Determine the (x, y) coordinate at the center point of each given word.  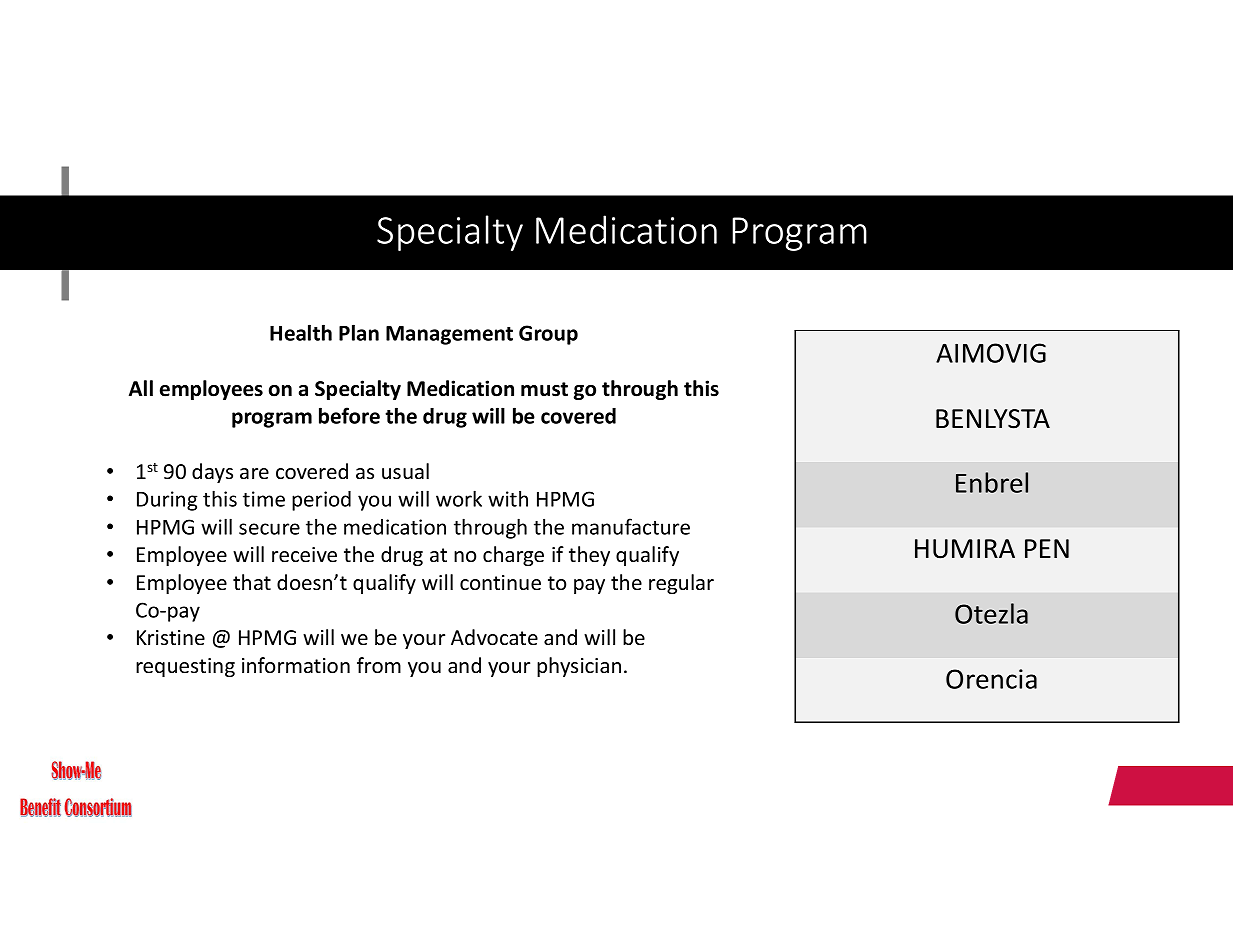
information (296, 665)
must (544, 389)
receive (304, 555)
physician (579, 667)
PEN (1047, 548)
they (589, 556)
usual (405, 471)
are (254, 473)
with (508, 498)
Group (548, 335)
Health (301, 332)
